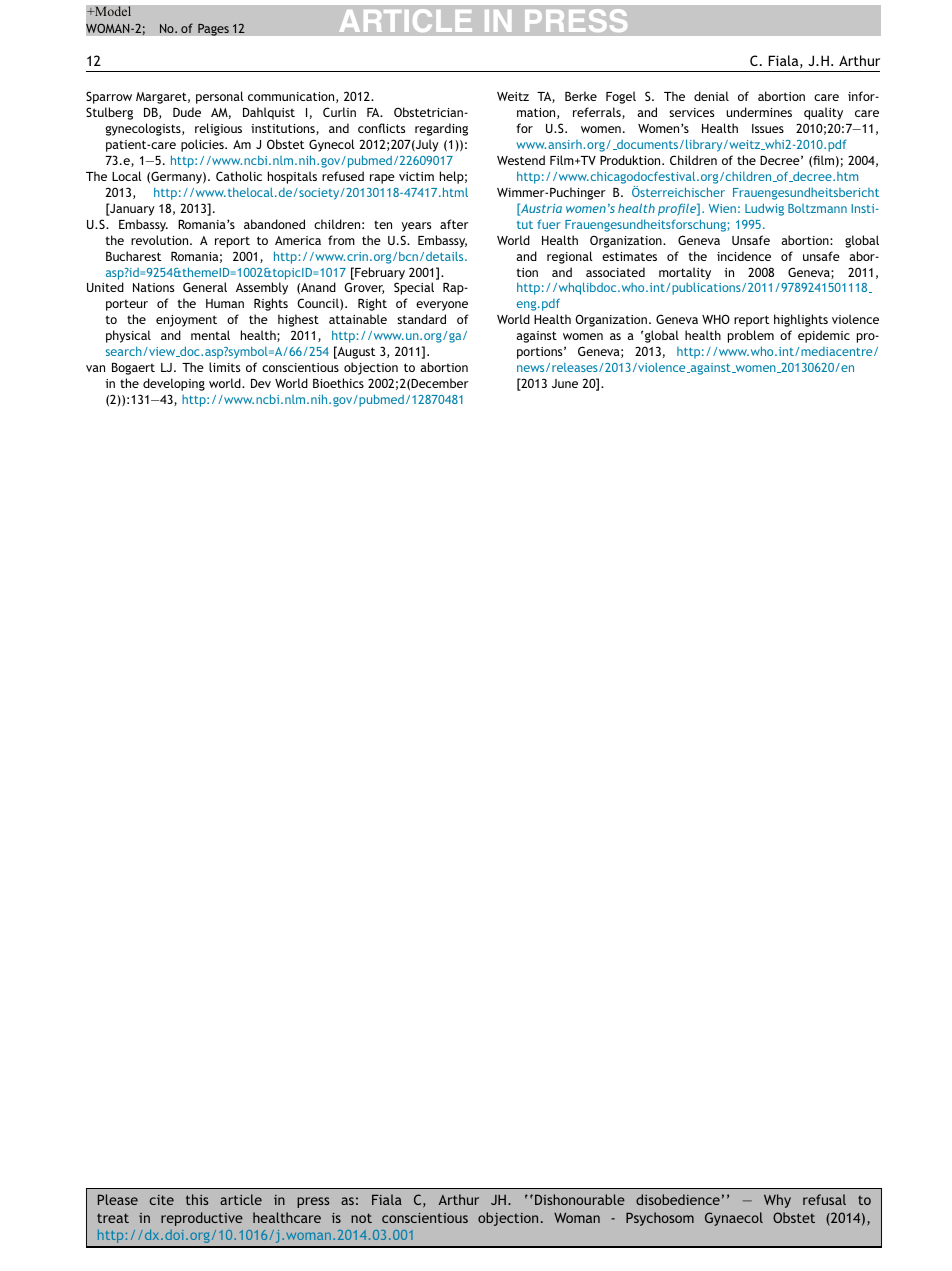 This image has height=1271, width=952. I want to click on regarding, so click(441, 129).
